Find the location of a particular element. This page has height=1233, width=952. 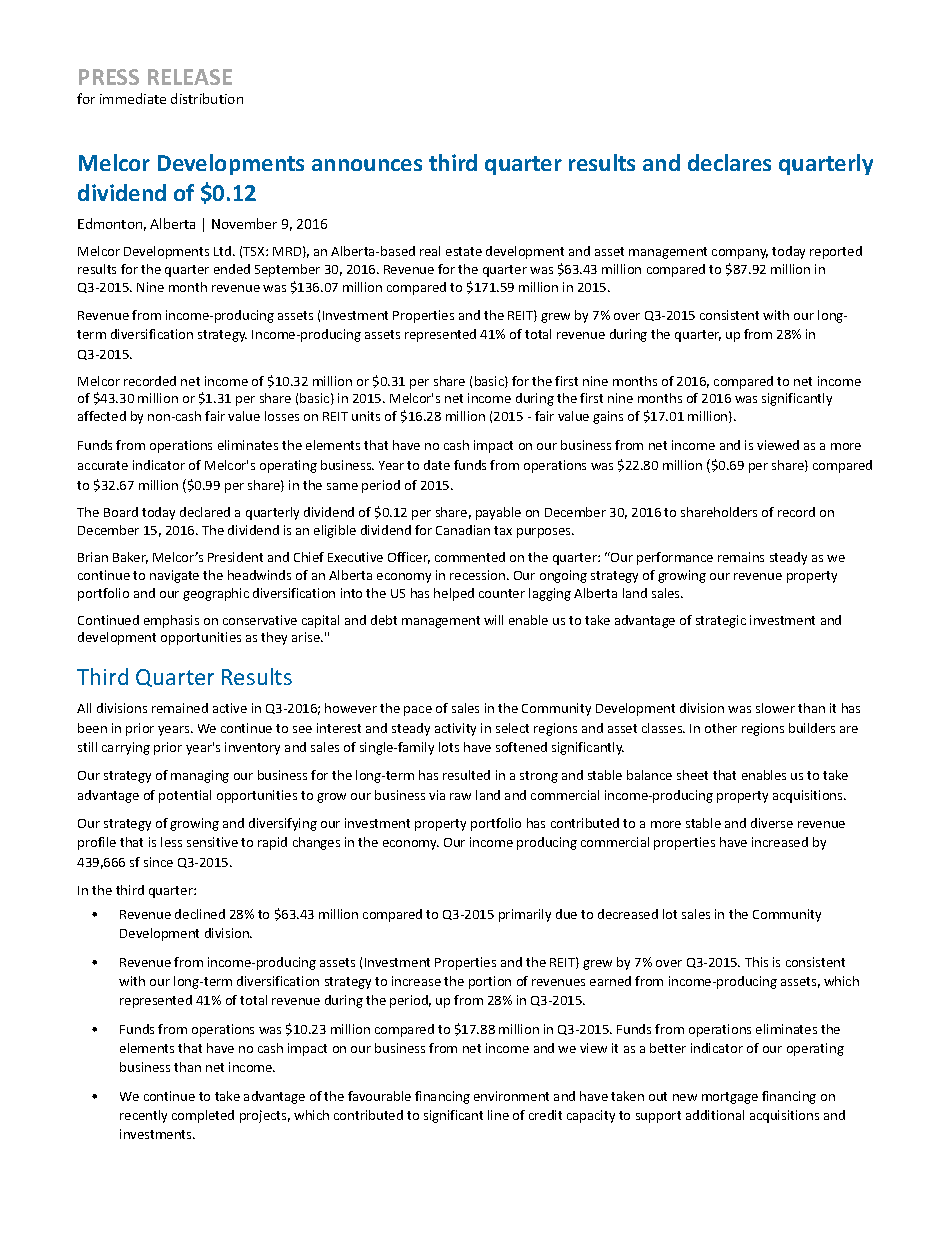

declares is located at coordinates (729, 162).
